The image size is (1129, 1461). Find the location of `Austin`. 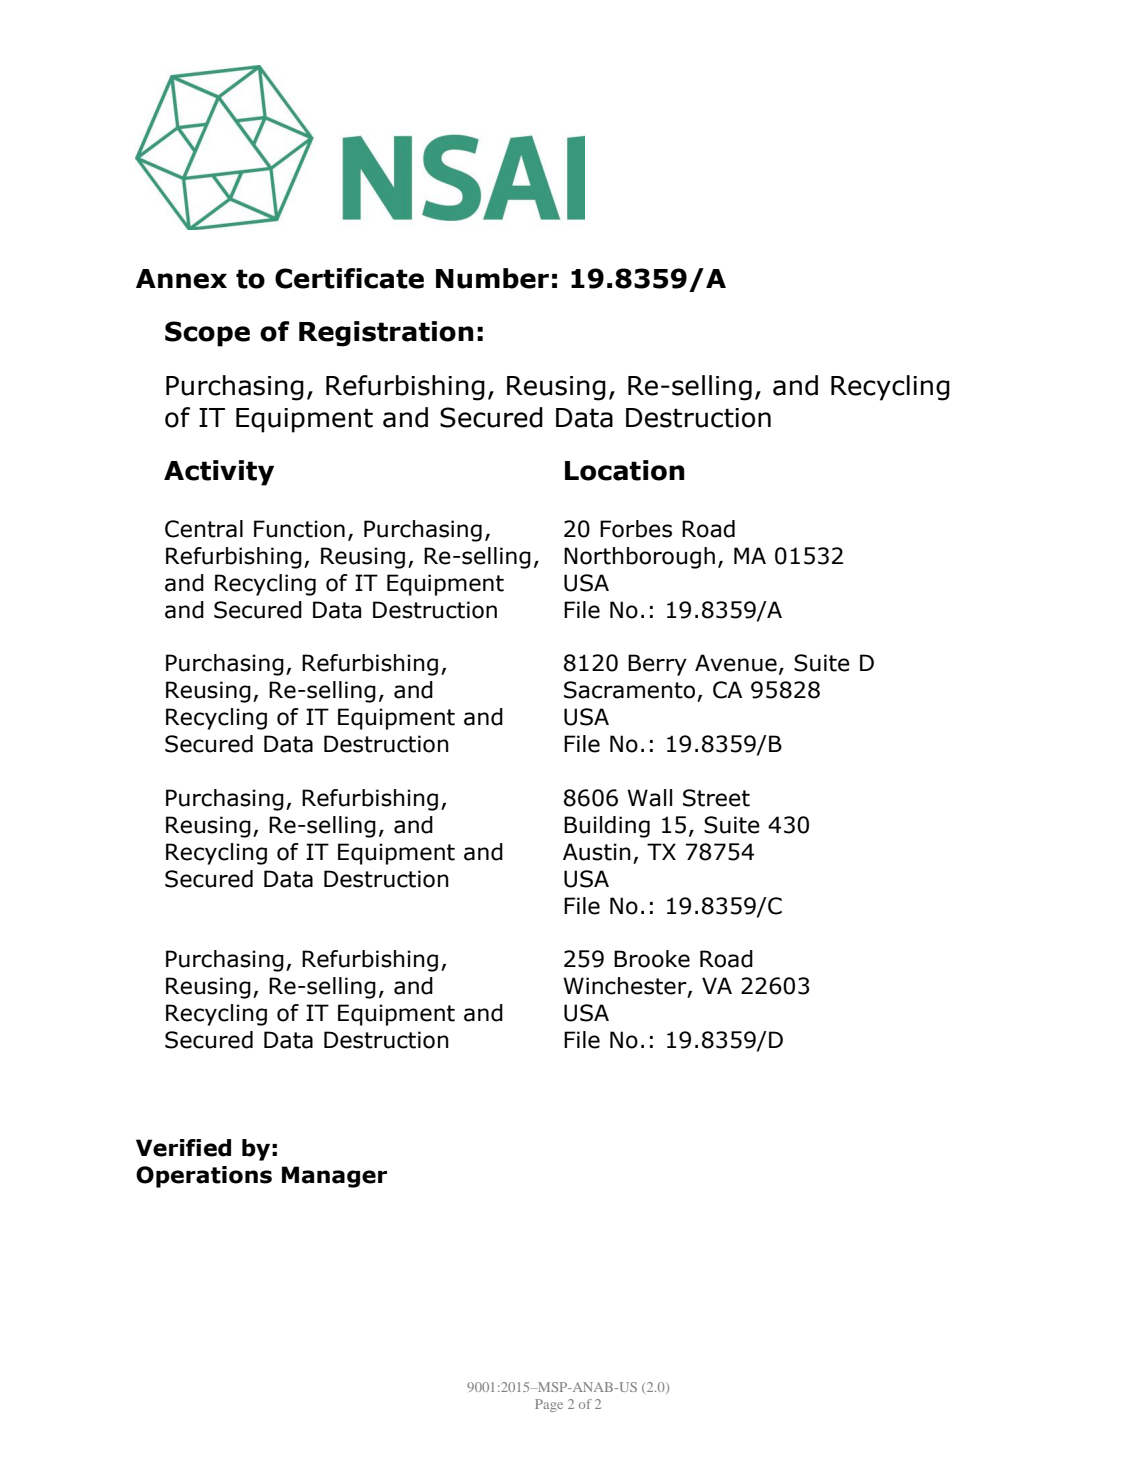

Austin is located at coordinates (597, 852).
